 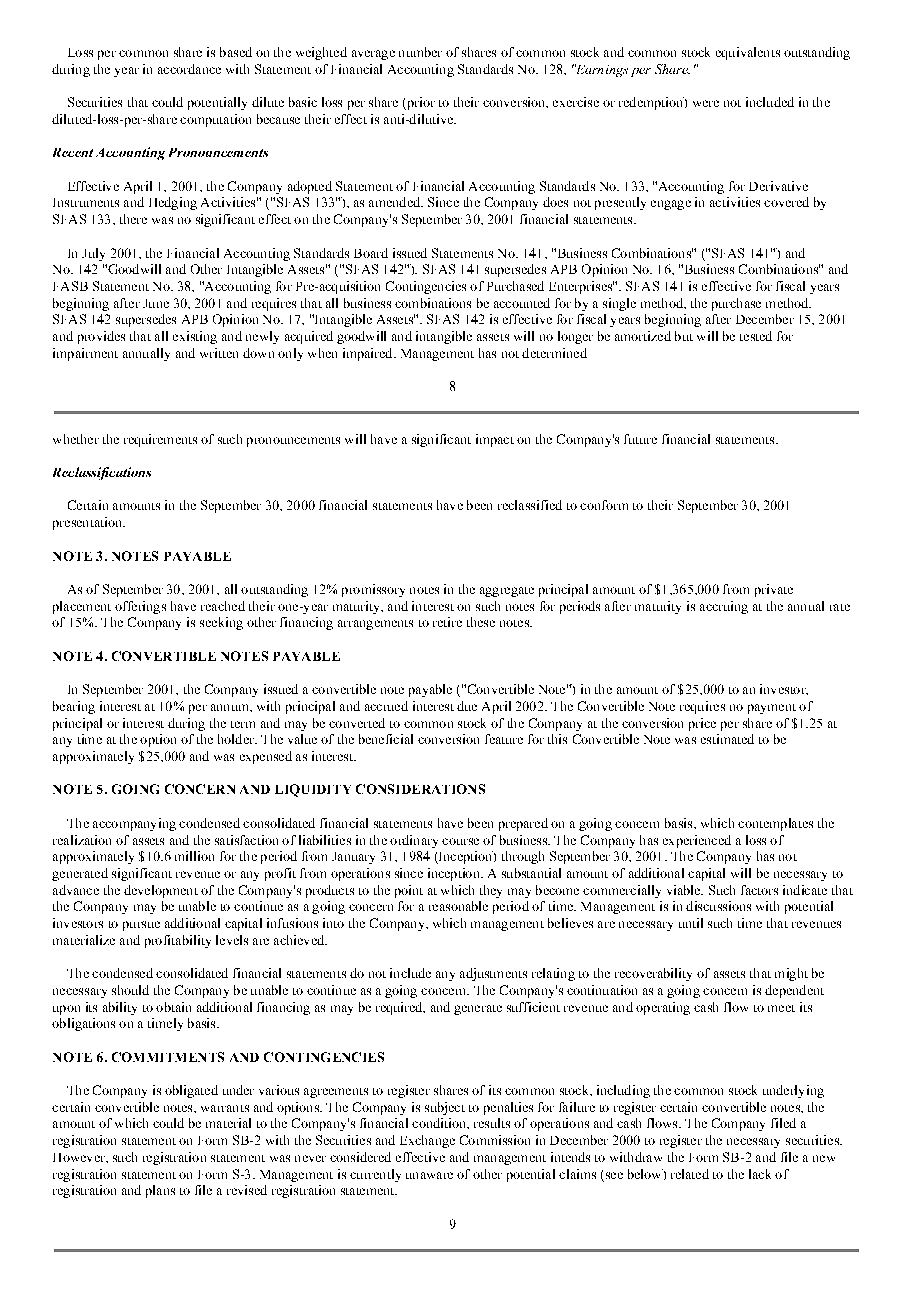 I want to click on were, so click(x=706, y=103).
